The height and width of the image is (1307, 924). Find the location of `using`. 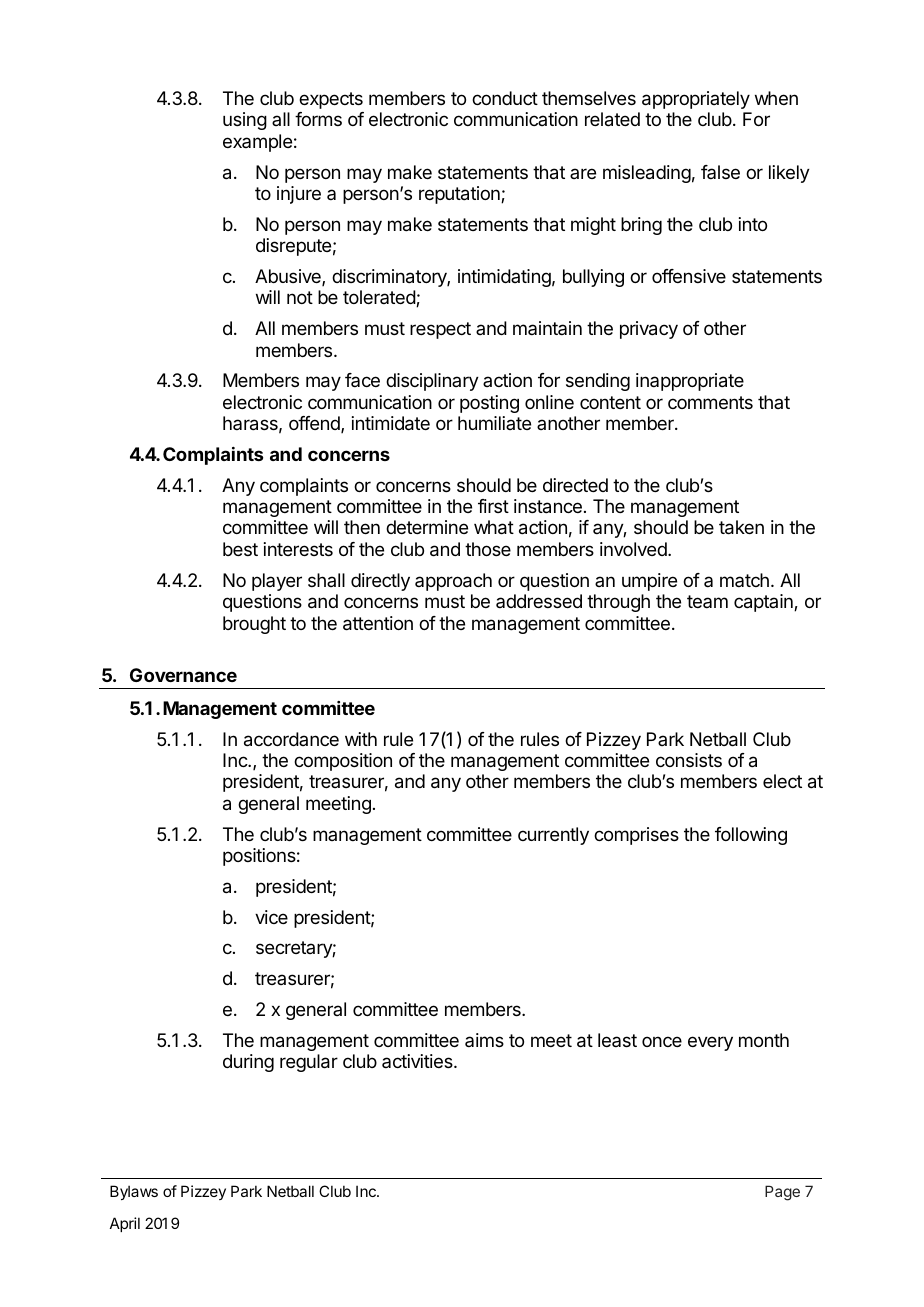

using is located at coordinates (245, 121).
